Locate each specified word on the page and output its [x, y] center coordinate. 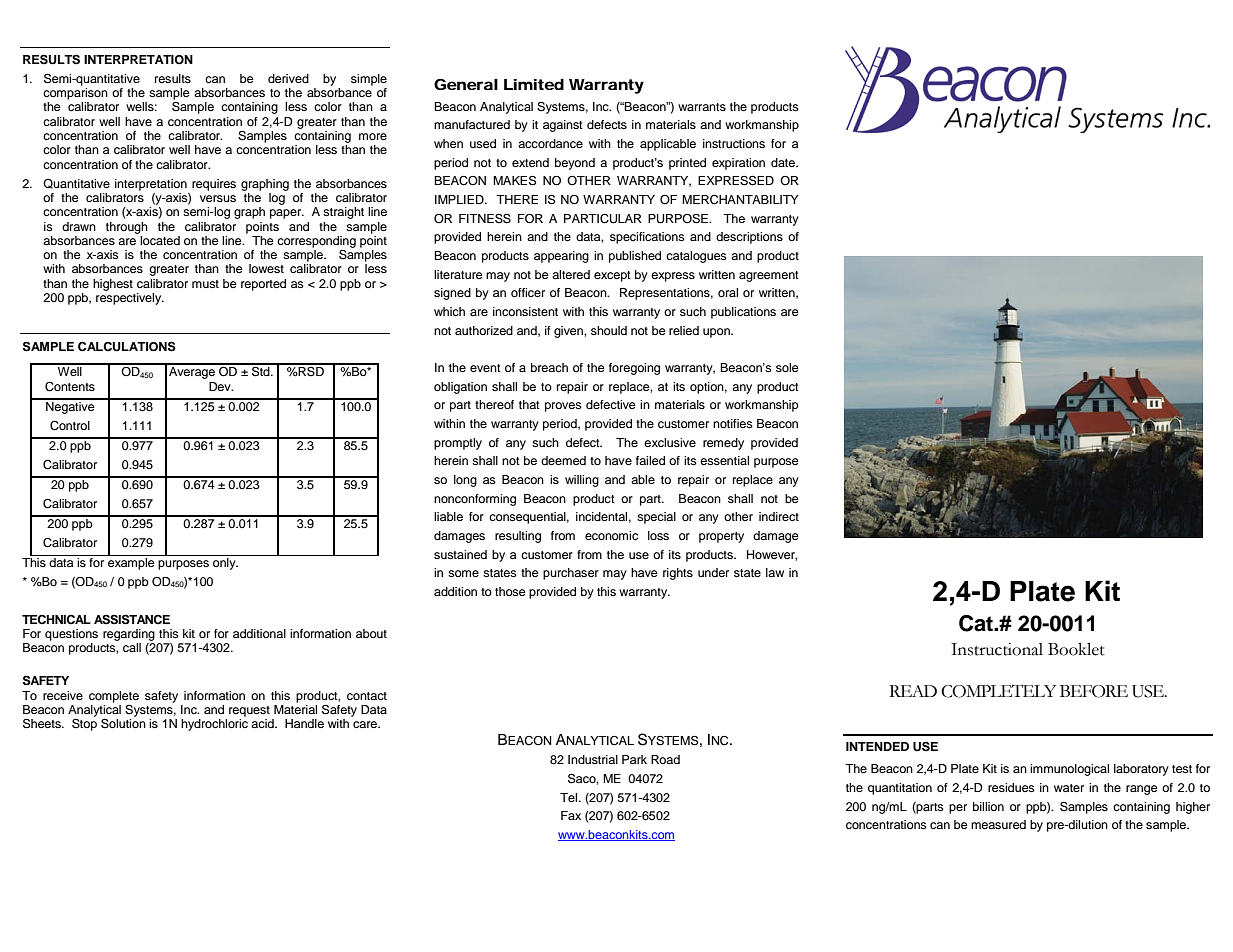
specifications [647, 238]
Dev [221, 386]
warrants [702, 107]
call [132, 647]
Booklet [1076, 649]
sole [787, 367]
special [656, 518]
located [159, 239]
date [784, 162]
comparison [75, 94]
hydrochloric [214, 725]
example [131, 562]
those [510, 591]
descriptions [749, 238]
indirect [779, 516]
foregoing [634, 369]
